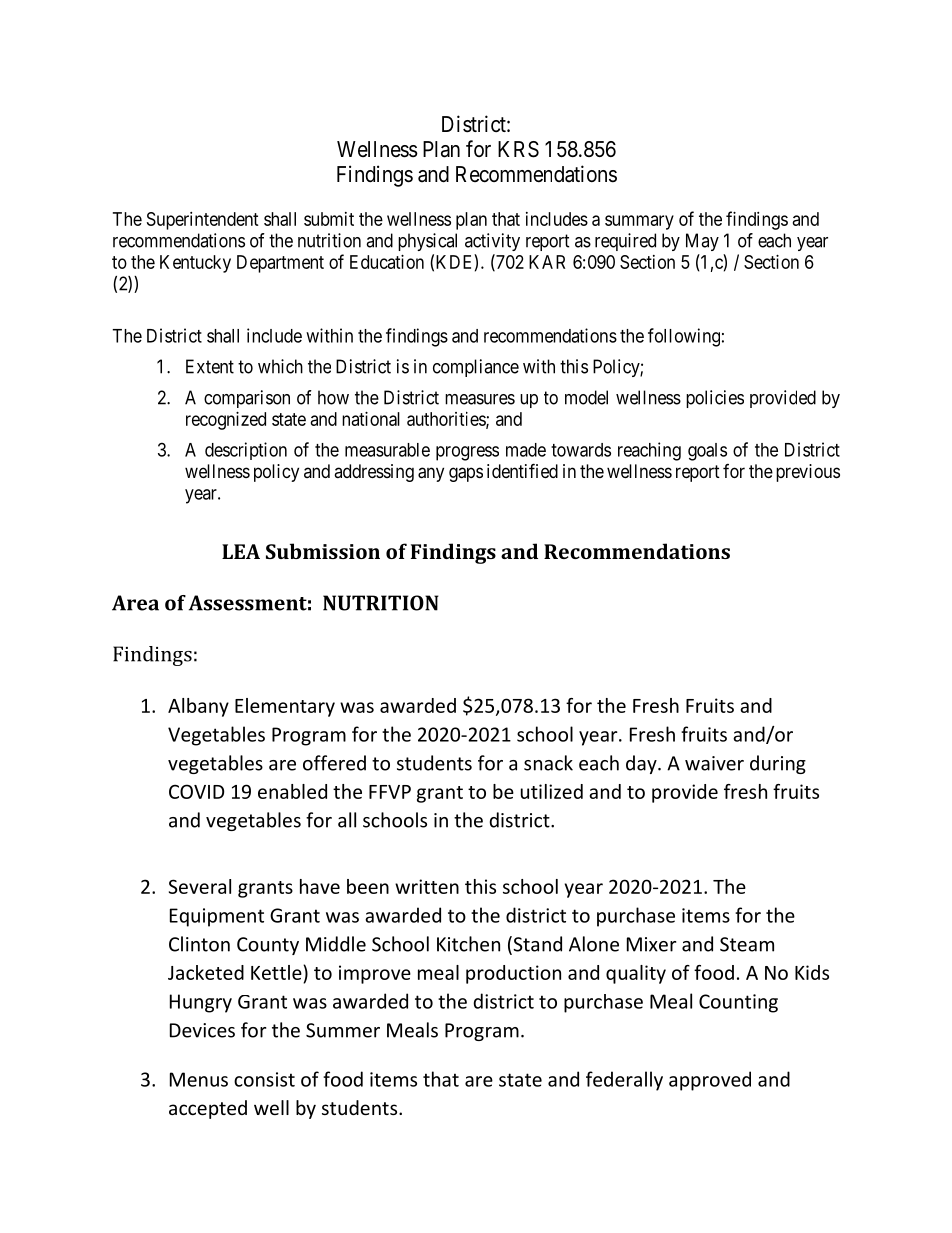 The image size is (952, 1233). I want to click on waiver, so click(714, 763).
